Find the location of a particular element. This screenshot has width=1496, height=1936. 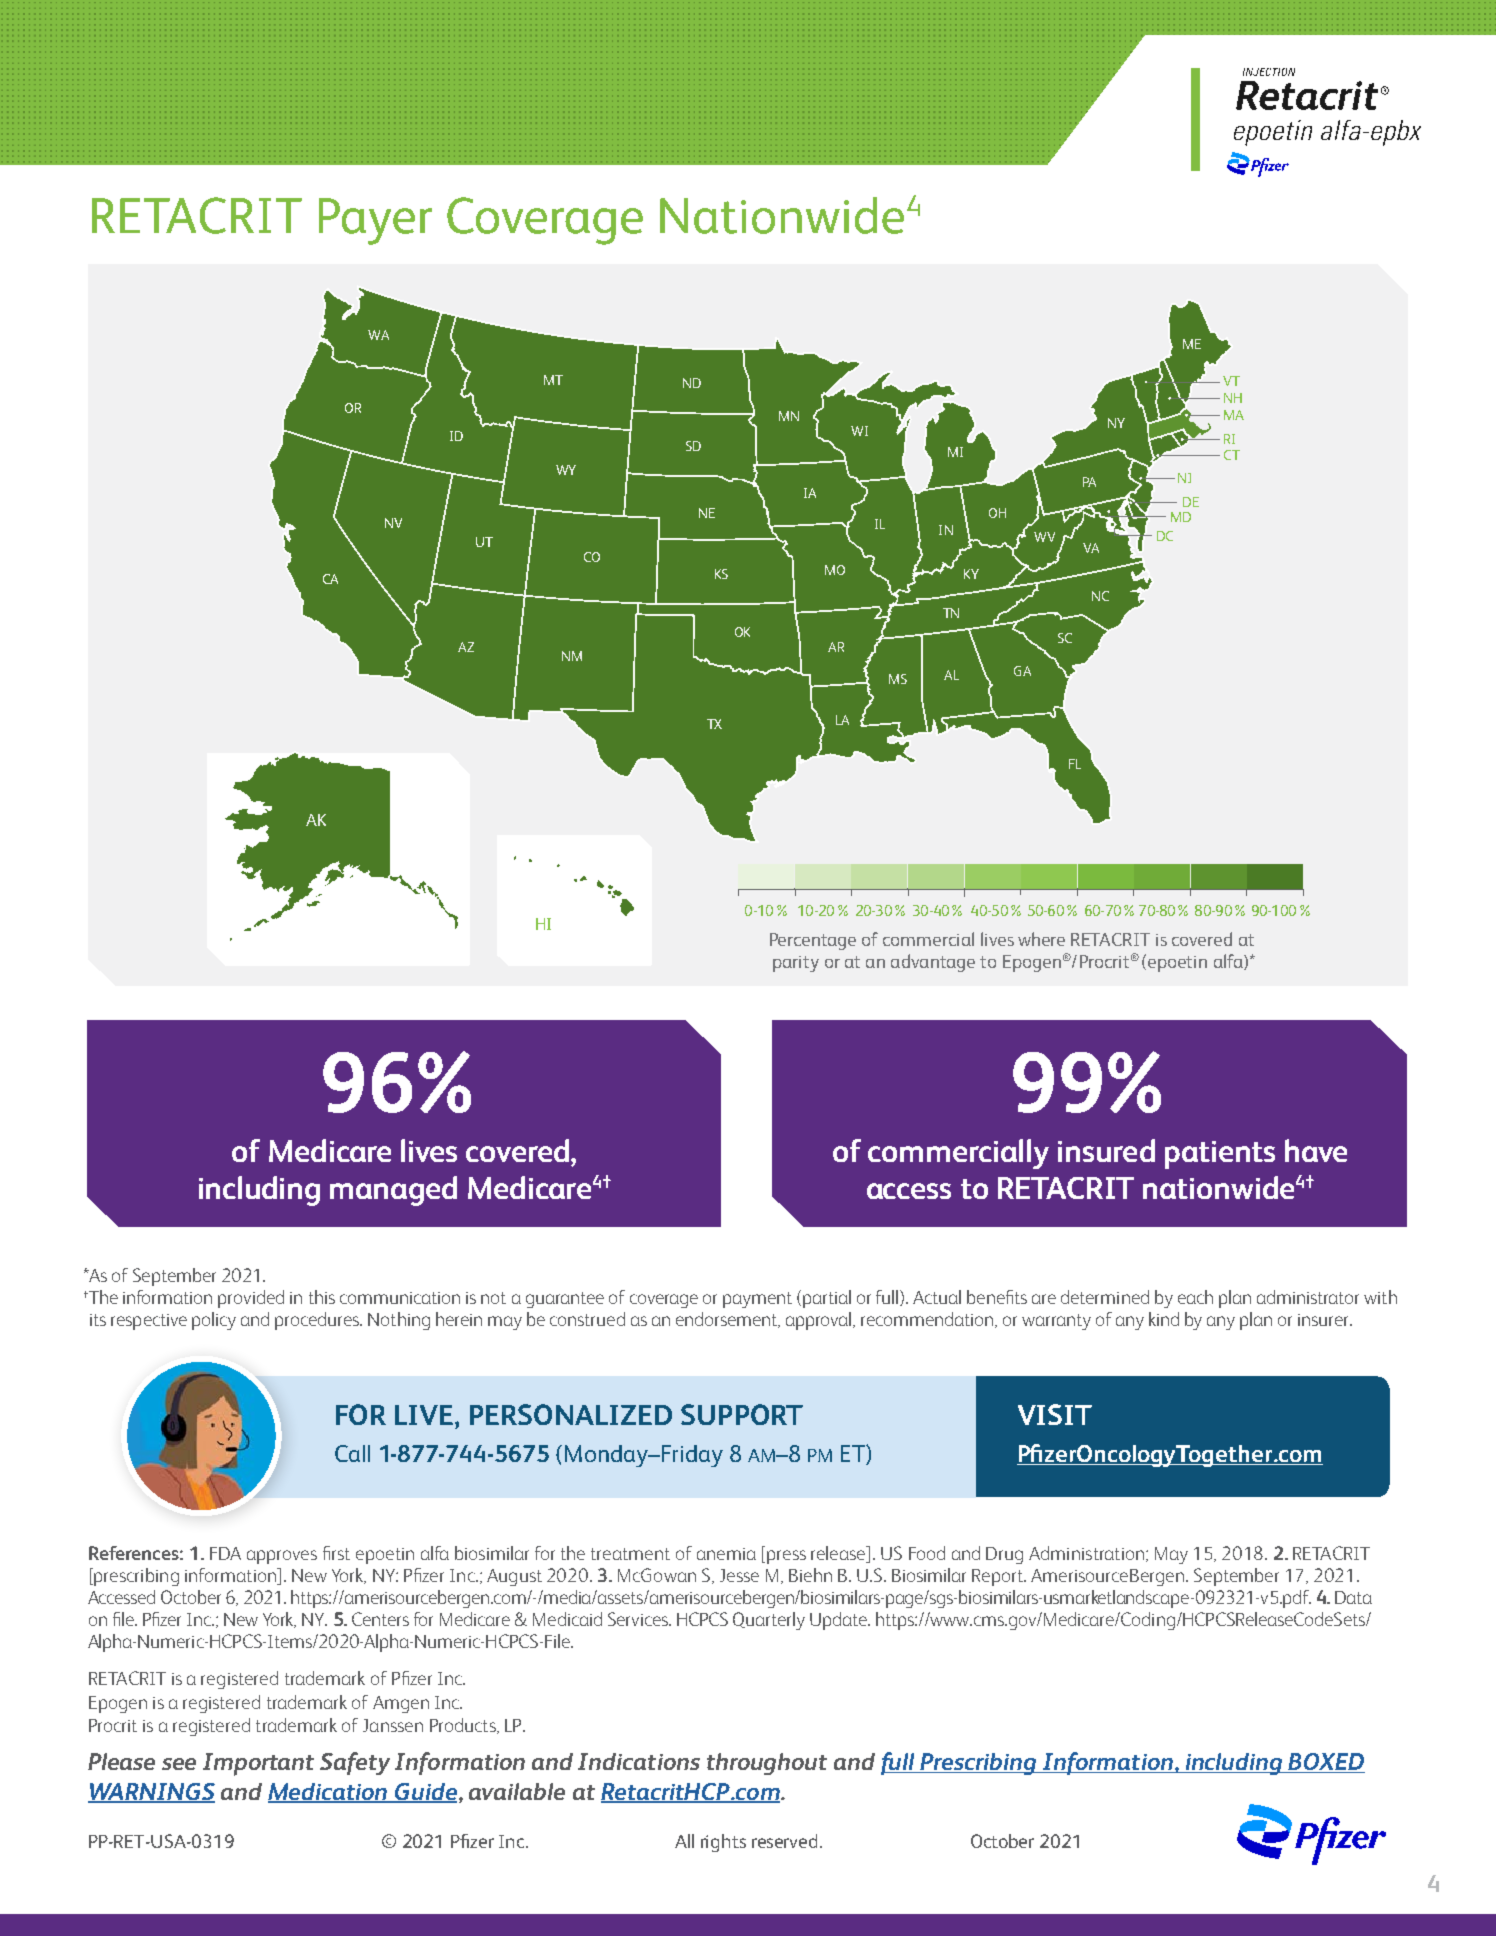

throughout is located at coordinates (767, 1764).
